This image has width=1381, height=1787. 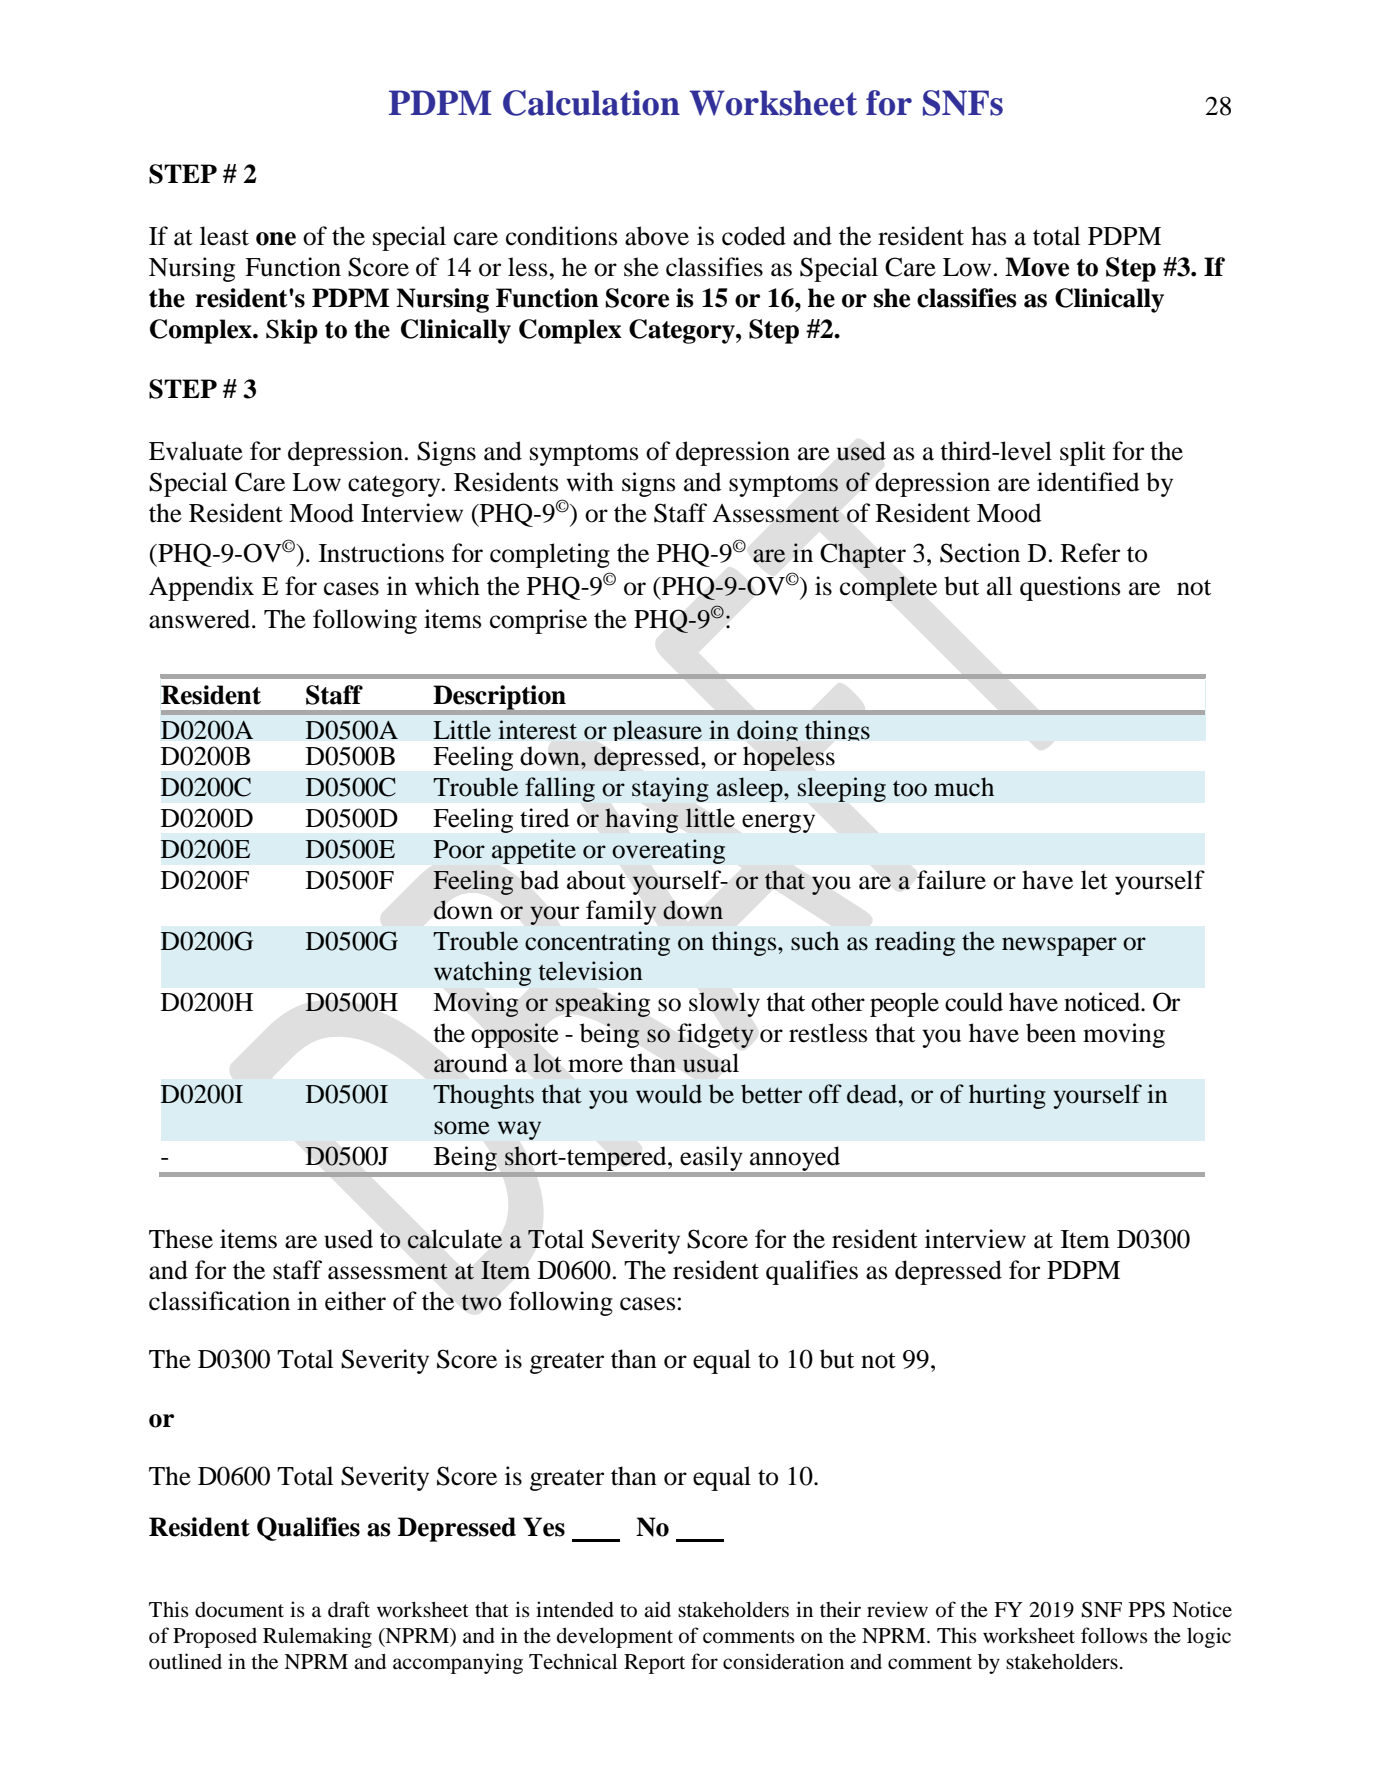 What do you see at coordinates (276, 239) in the image?
I see `one` at bounding box center [276, 239].
